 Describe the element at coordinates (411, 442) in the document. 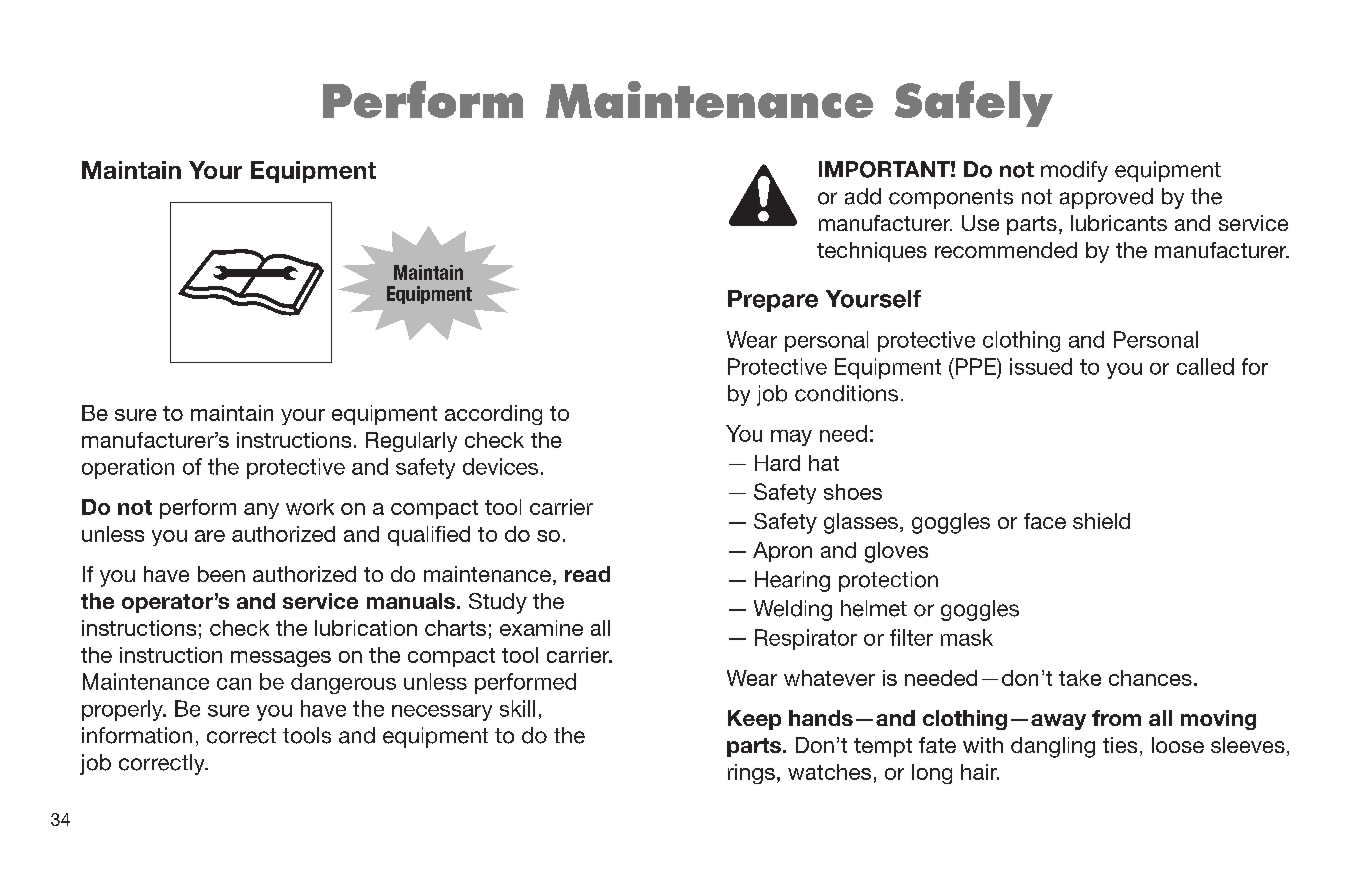

I see `Regularly` at that location.
